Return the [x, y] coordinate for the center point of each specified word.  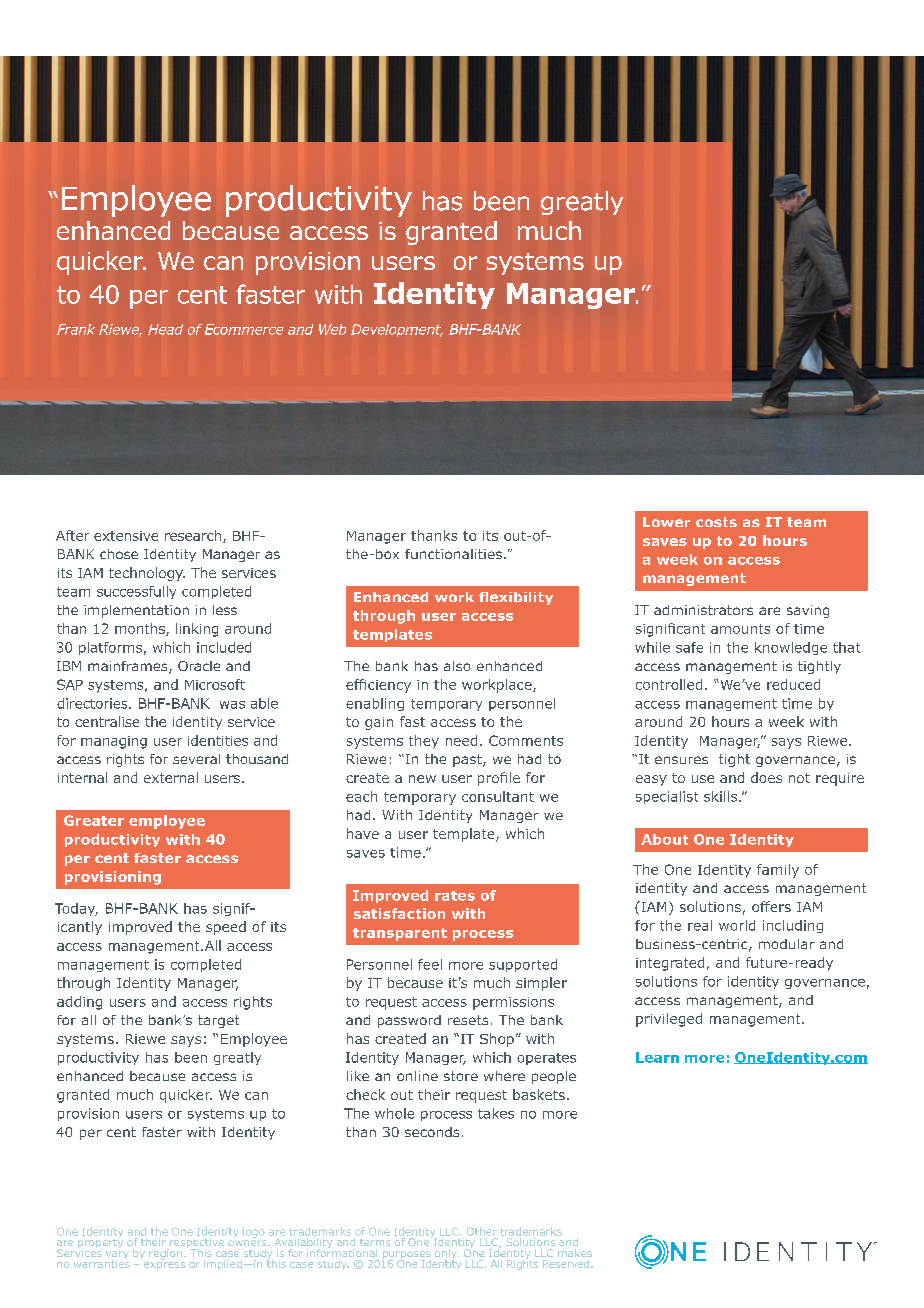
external [171, 777]
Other [482, 1231]
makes [575, 1253]
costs [716, 522]
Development [397, 330]
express [164, 1266]
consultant [498, 796]
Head [165, 329]
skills [720, 796]
